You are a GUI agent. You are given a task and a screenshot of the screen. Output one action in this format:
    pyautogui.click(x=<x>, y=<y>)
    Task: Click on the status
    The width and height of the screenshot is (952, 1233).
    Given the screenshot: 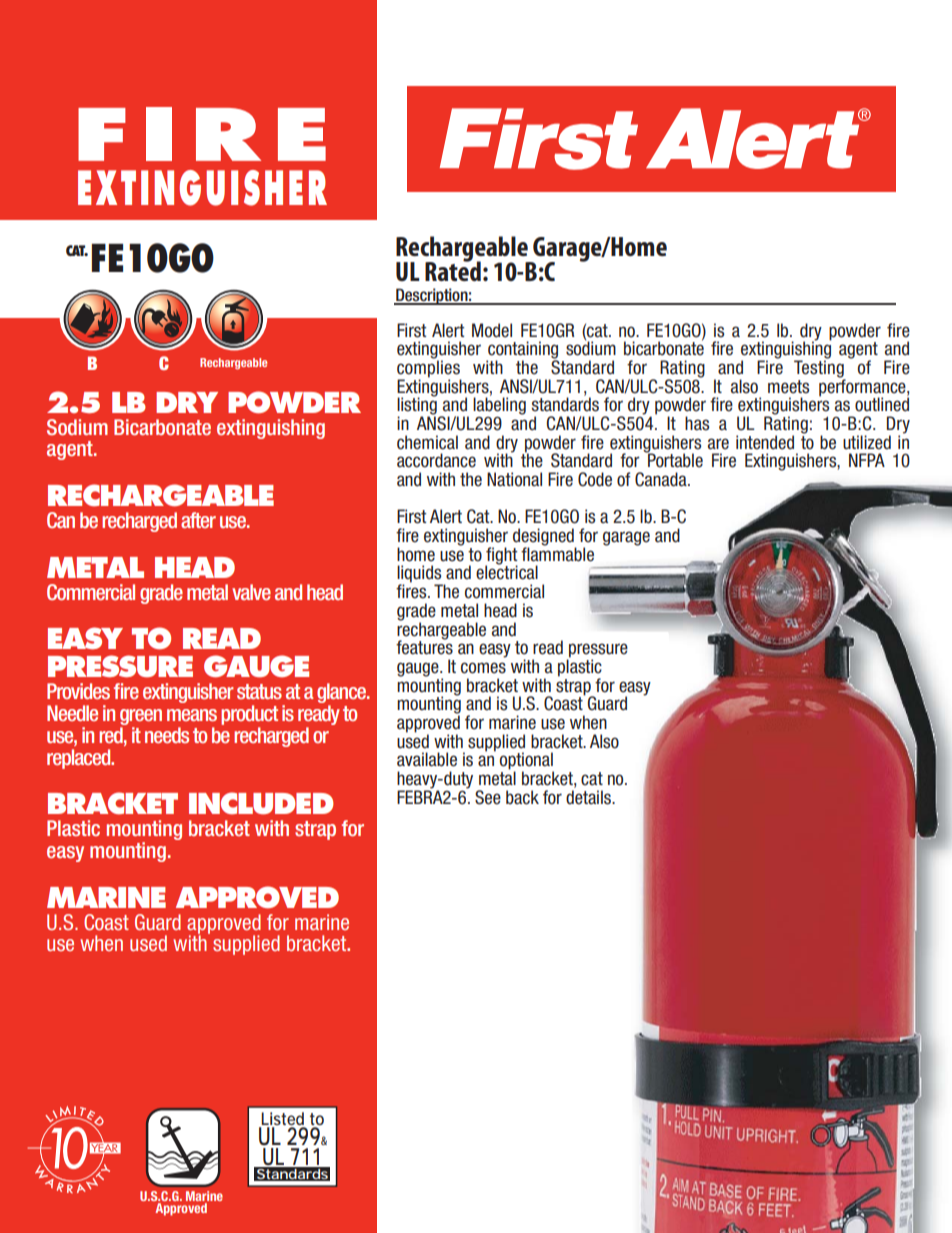 What is the action you would take?
    pyautogui.click(x=259, y=691)
